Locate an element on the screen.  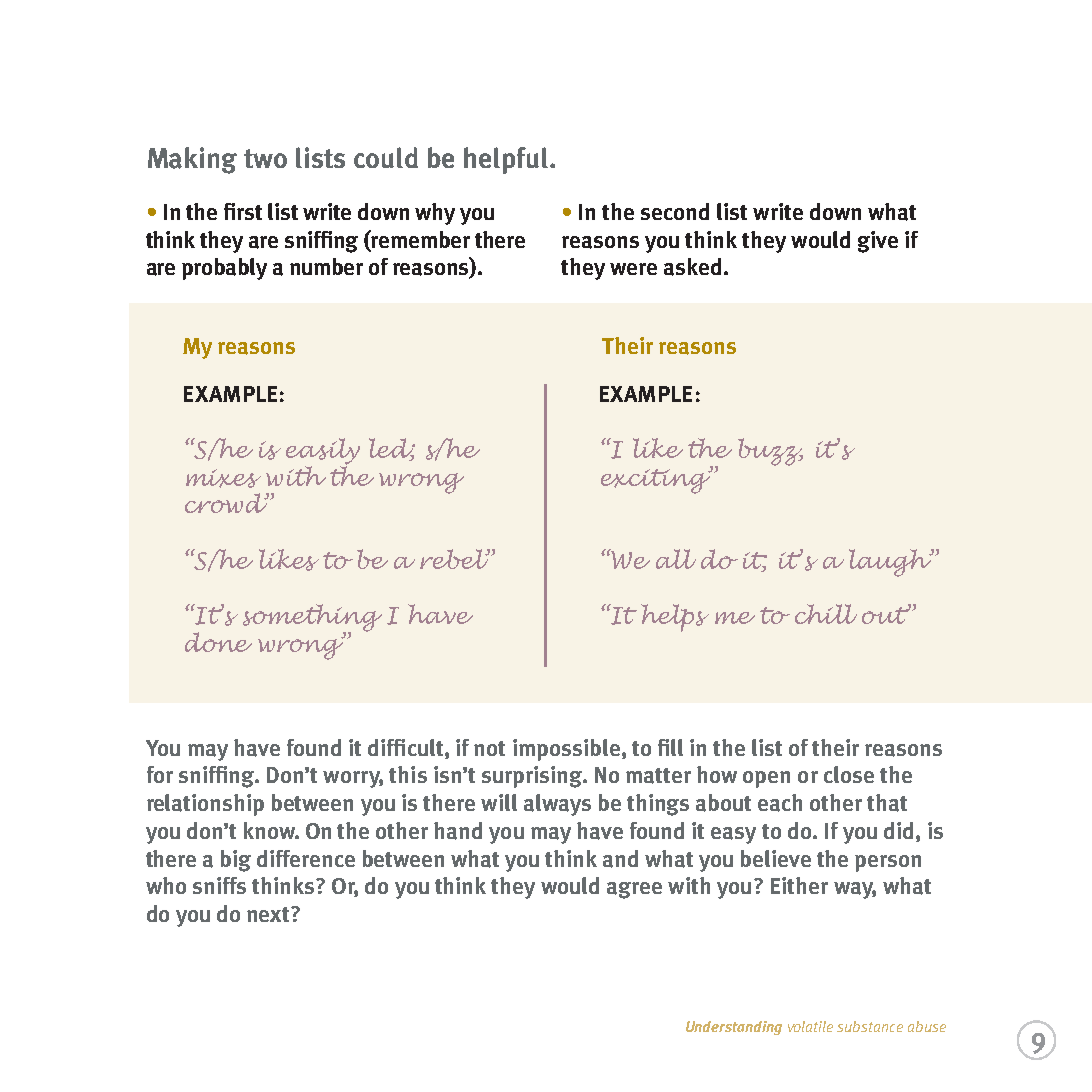
exciting is located at coordinates (657, 480).
